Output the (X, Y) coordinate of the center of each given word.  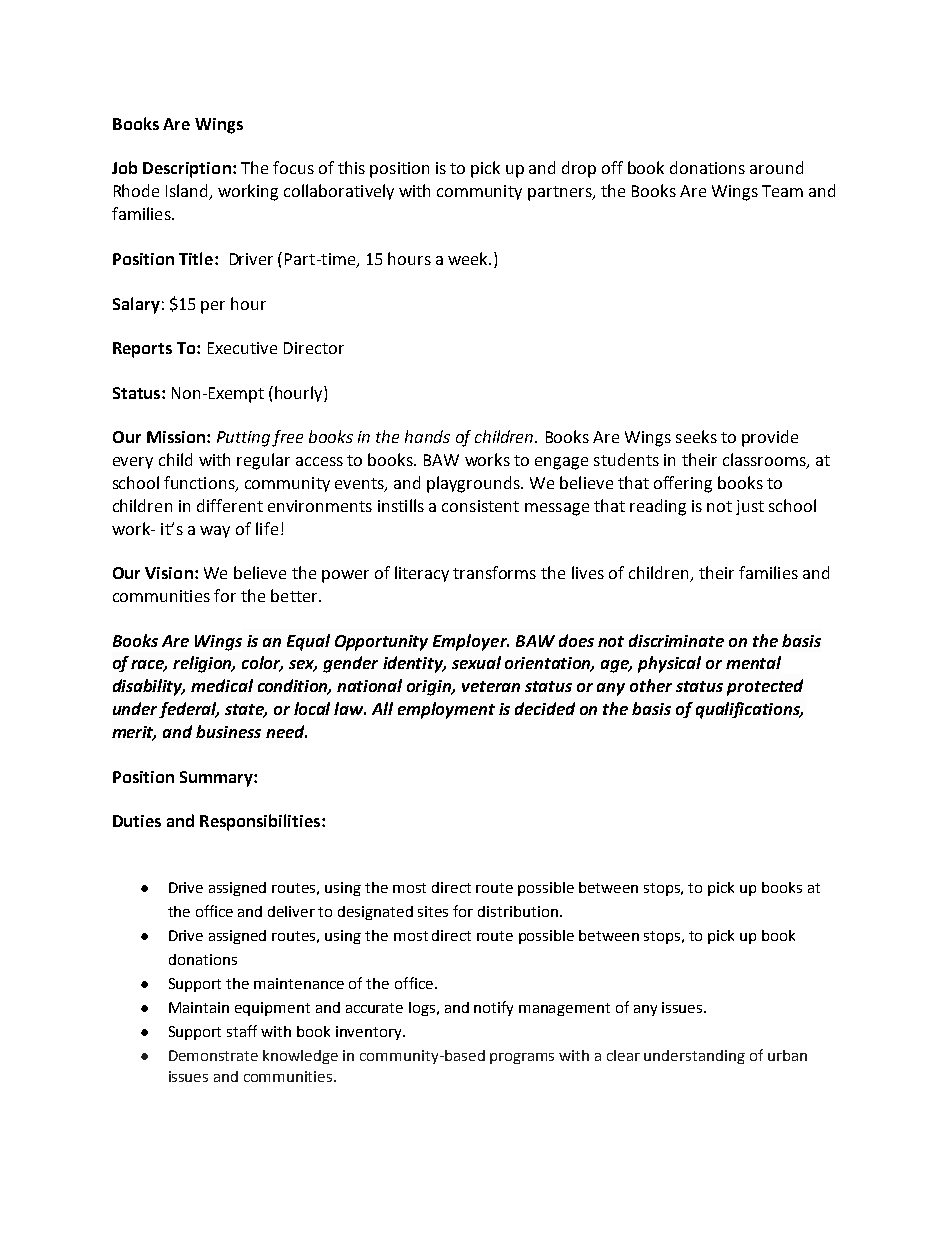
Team (782, 191)
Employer (471, 642)
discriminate (676, 640)
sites (433, 911)
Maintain (199, 1007)
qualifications (749, 710)
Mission (177, 437)
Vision (169, 573)
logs (423, 1009)
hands (427, 436)
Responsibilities (261, 822)
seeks (696, 436)
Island (188, 192)
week (469, 258)
